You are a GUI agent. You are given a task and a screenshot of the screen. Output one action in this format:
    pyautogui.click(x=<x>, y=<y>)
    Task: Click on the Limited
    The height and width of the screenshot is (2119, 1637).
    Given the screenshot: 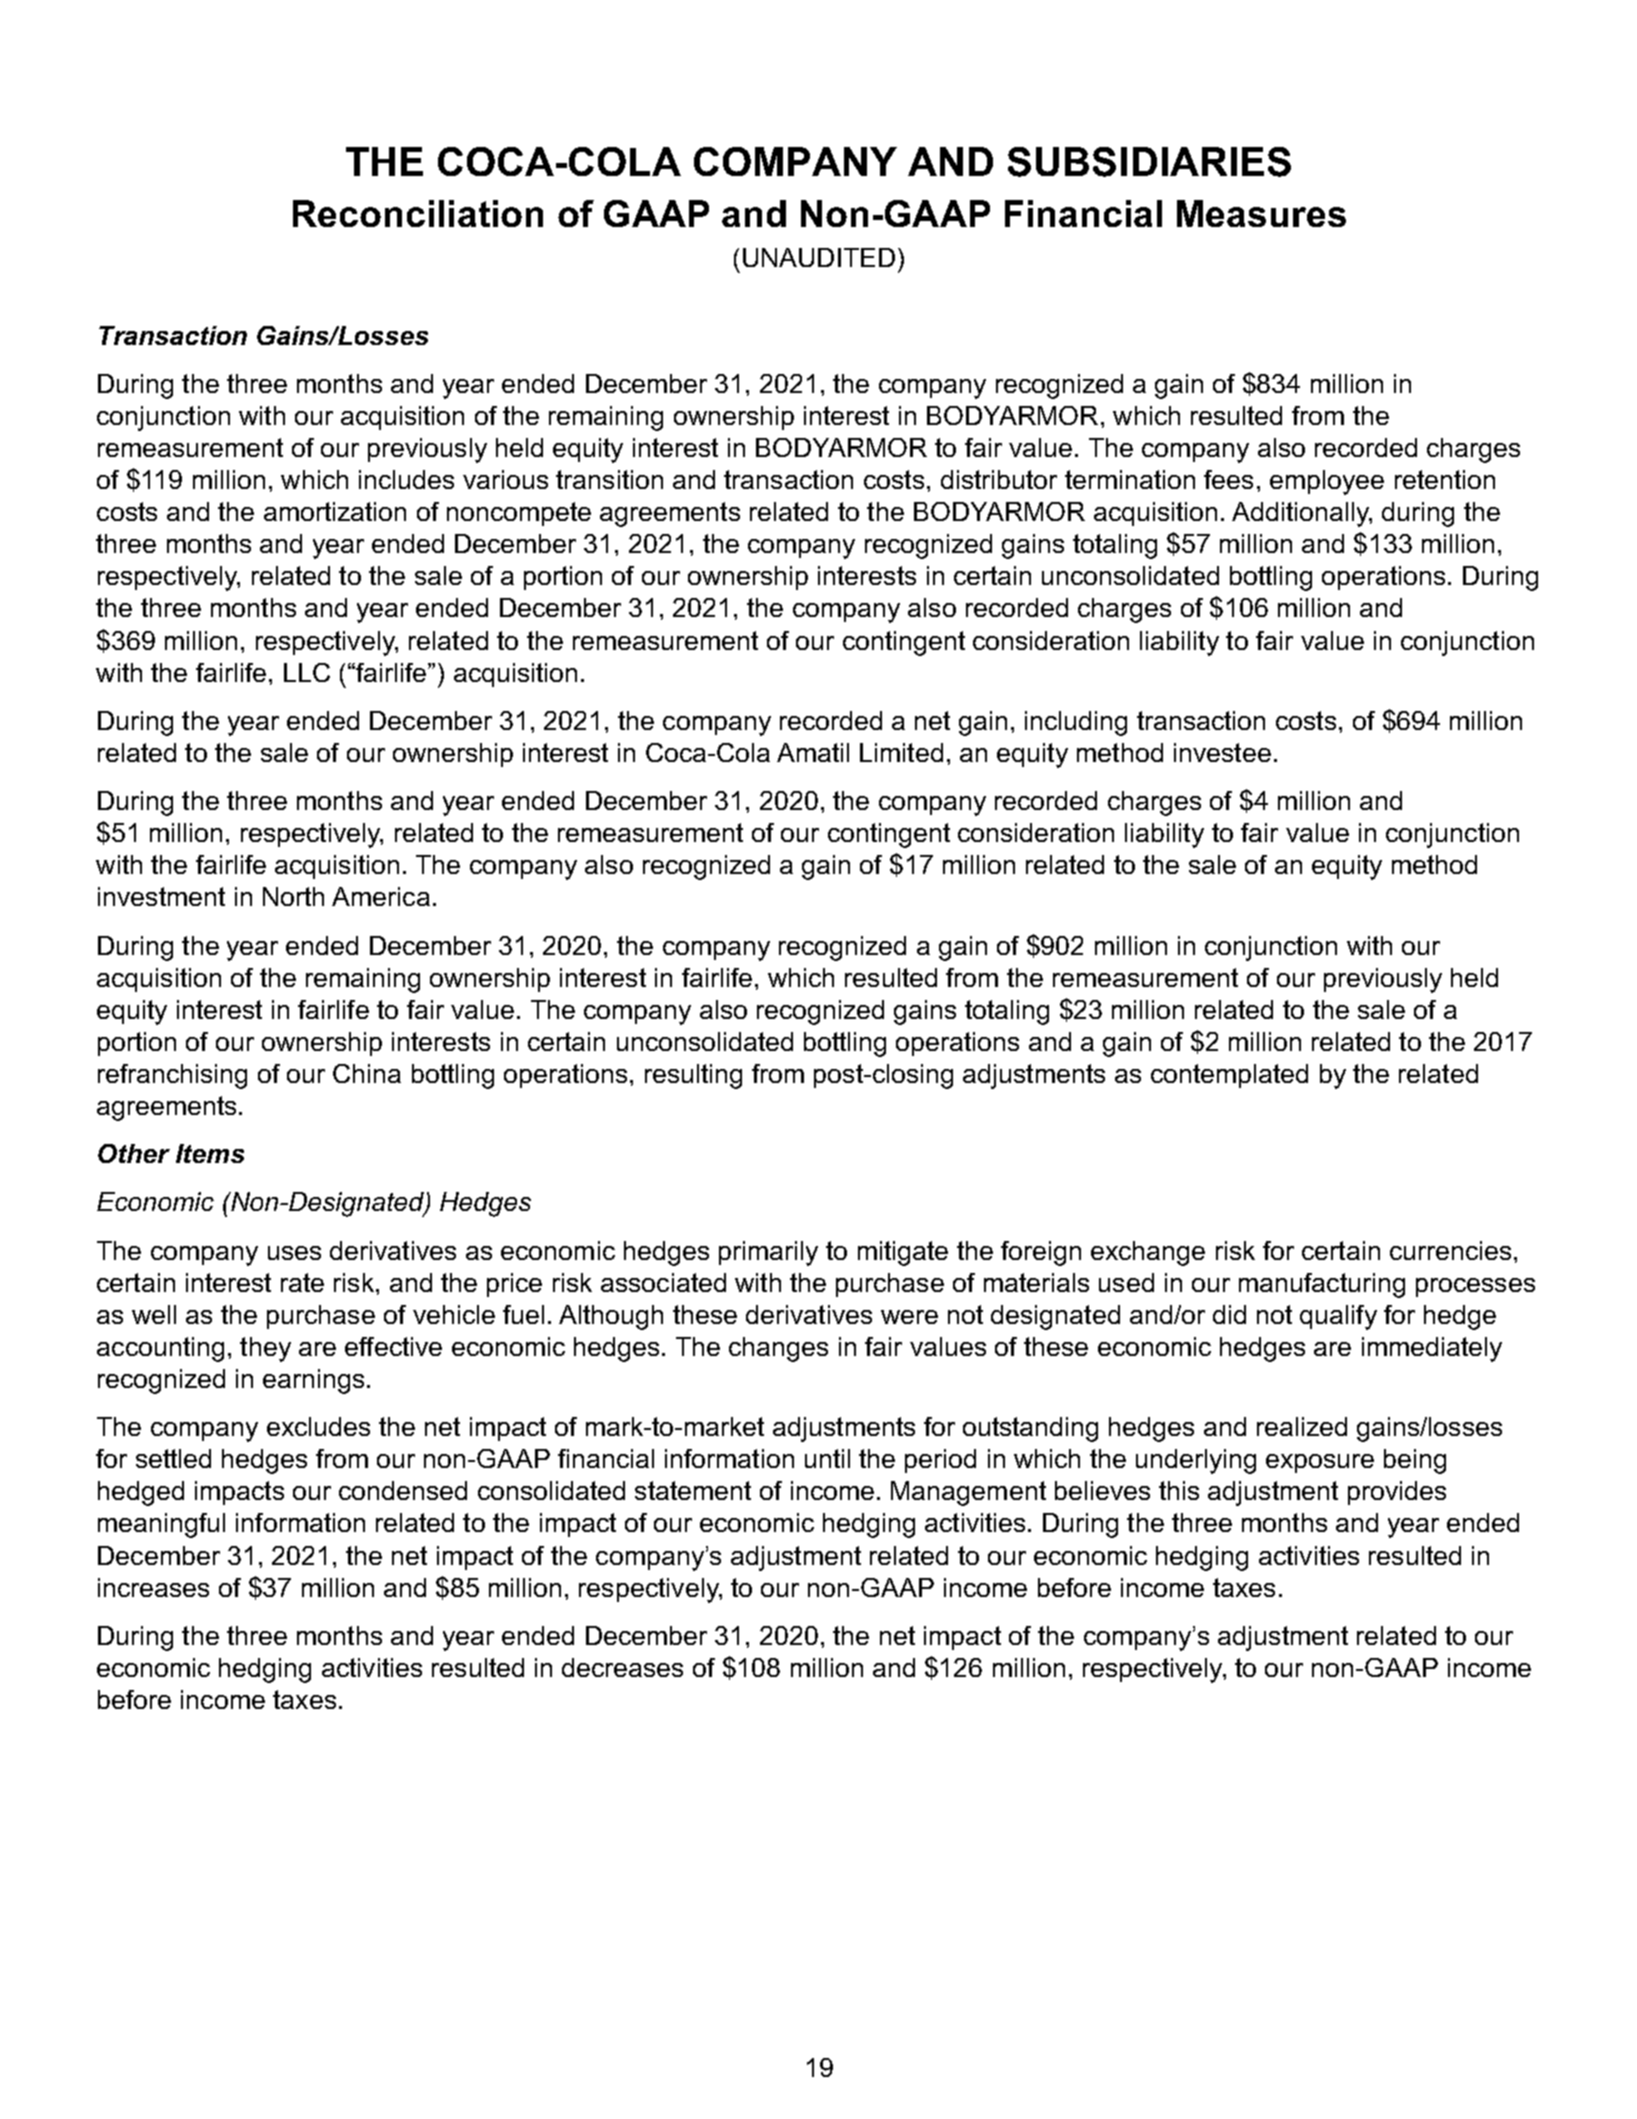 What is the action you would take?
    pyautogui.click(x=901, y=752)
